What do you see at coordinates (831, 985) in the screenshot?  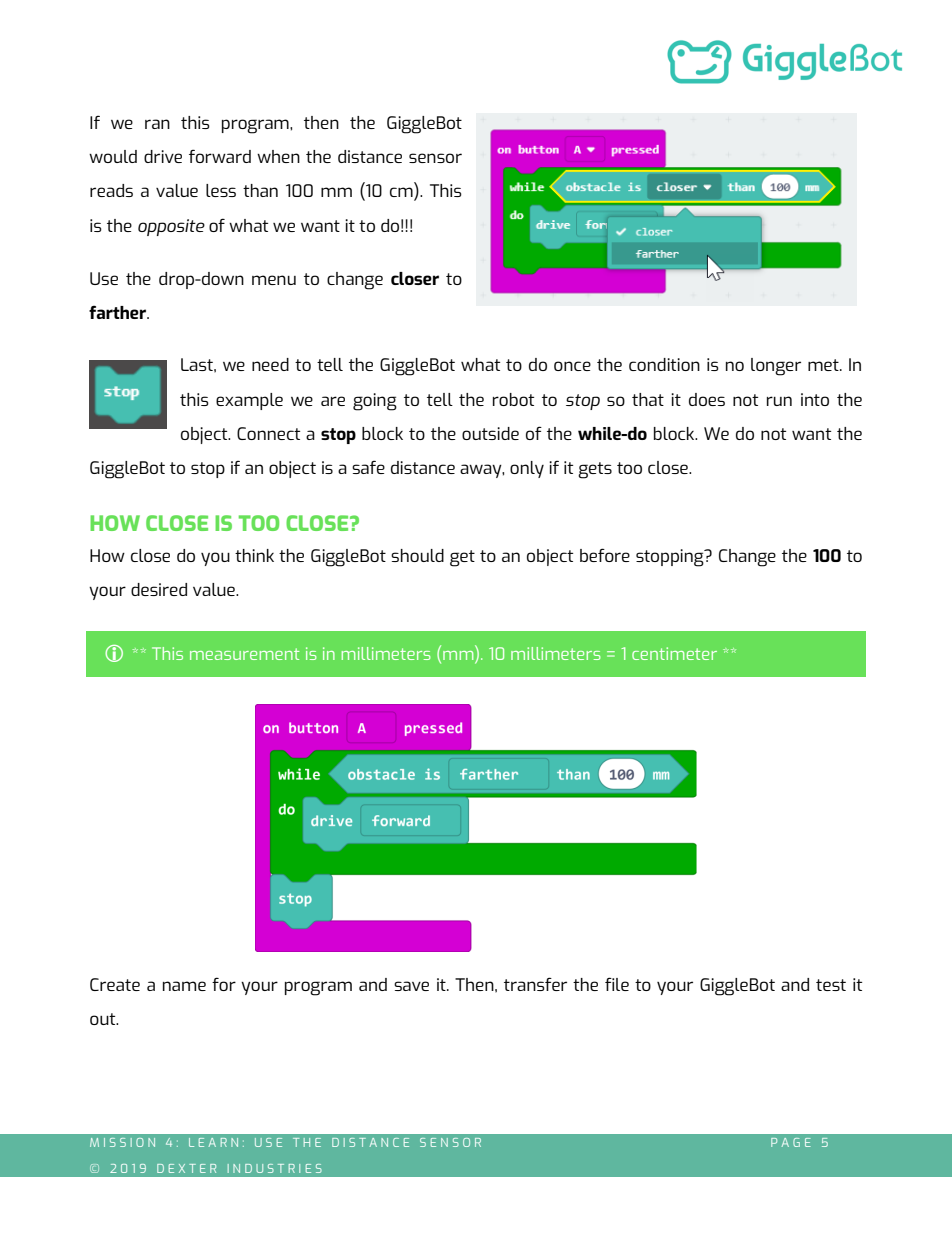 I see `test` at bounding box center [831, 985].
